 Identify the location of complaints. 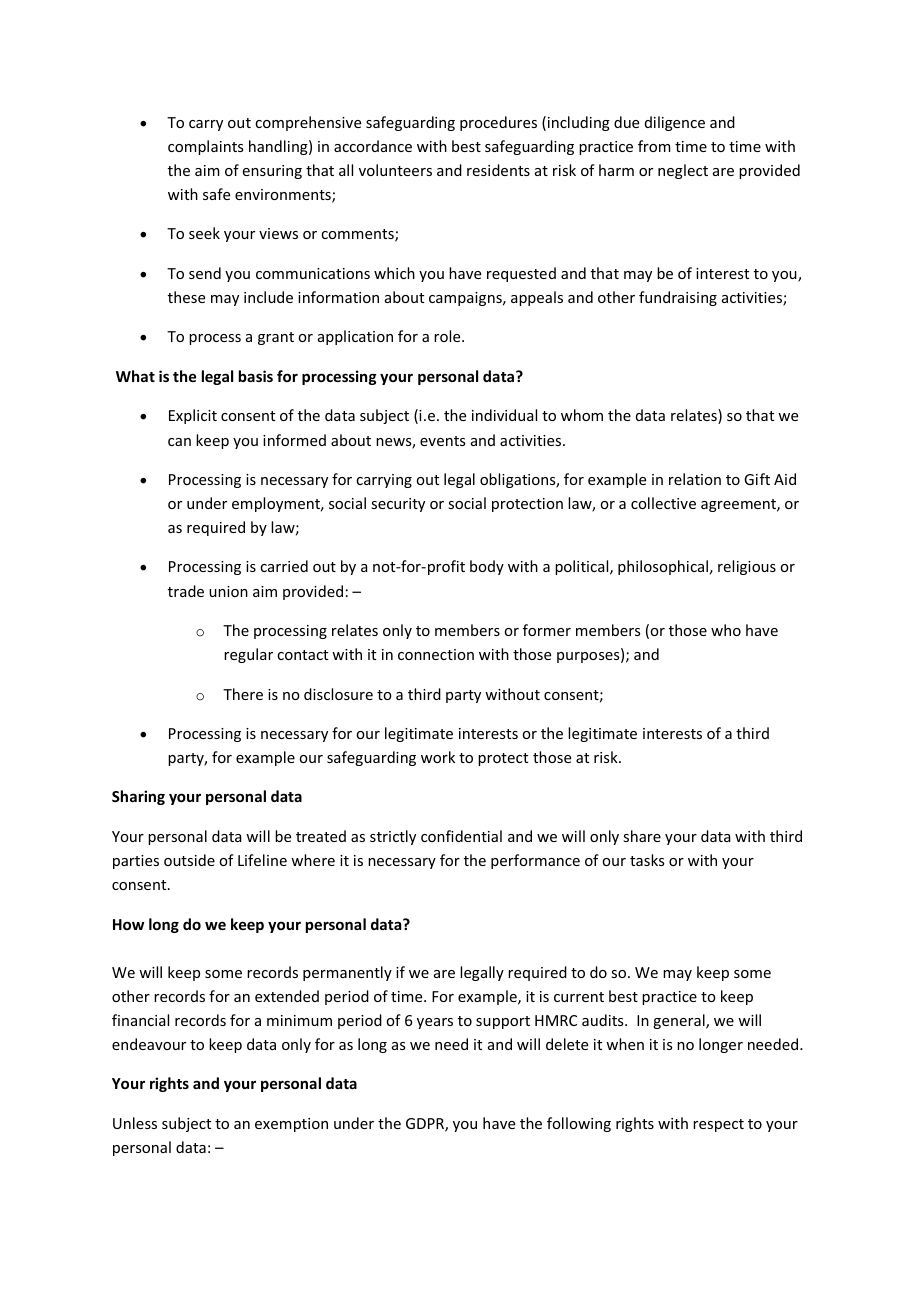
(205, 147).
